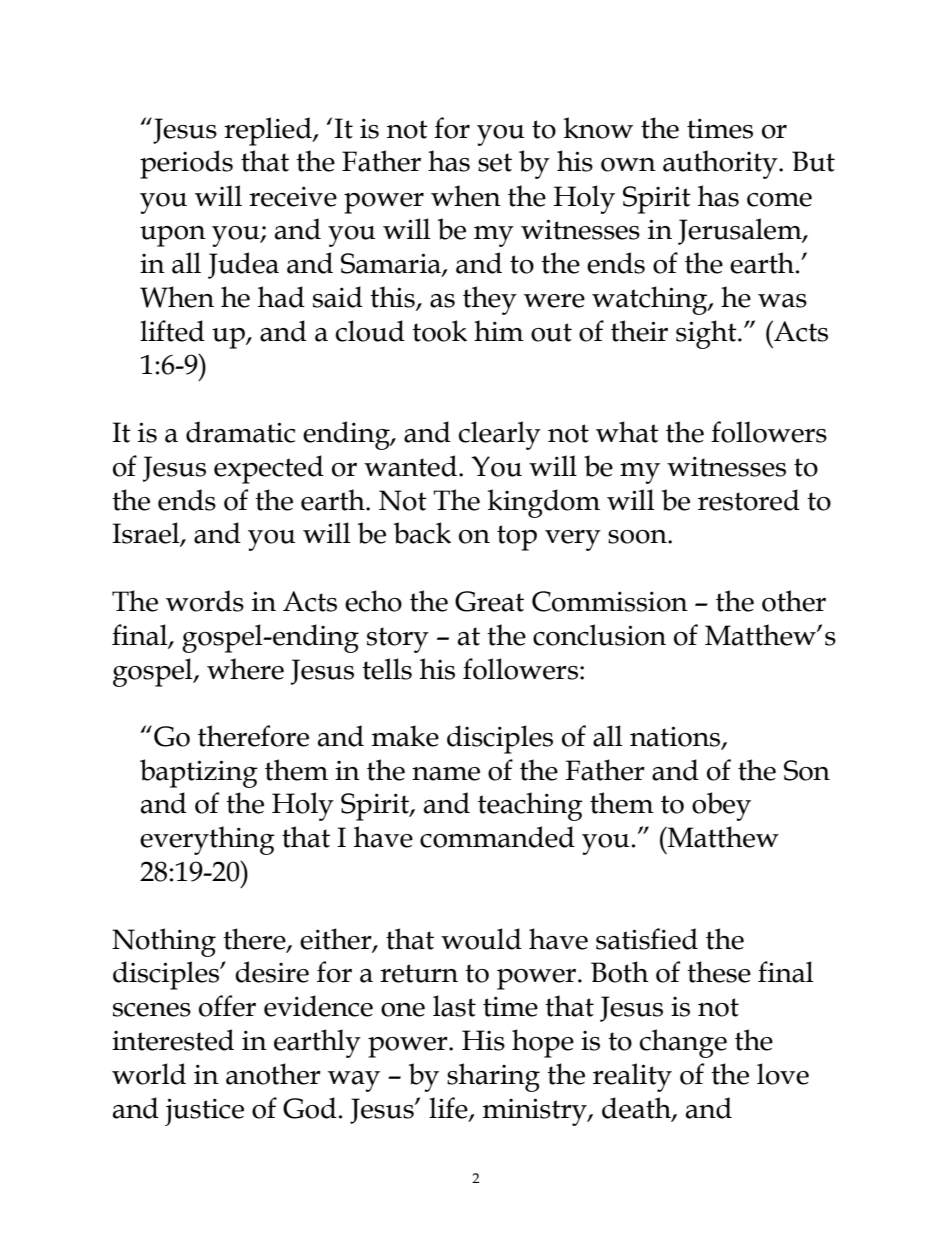  Describe the element at coordinates (721, 164) in the screenshot. I see `authority` at that location.
